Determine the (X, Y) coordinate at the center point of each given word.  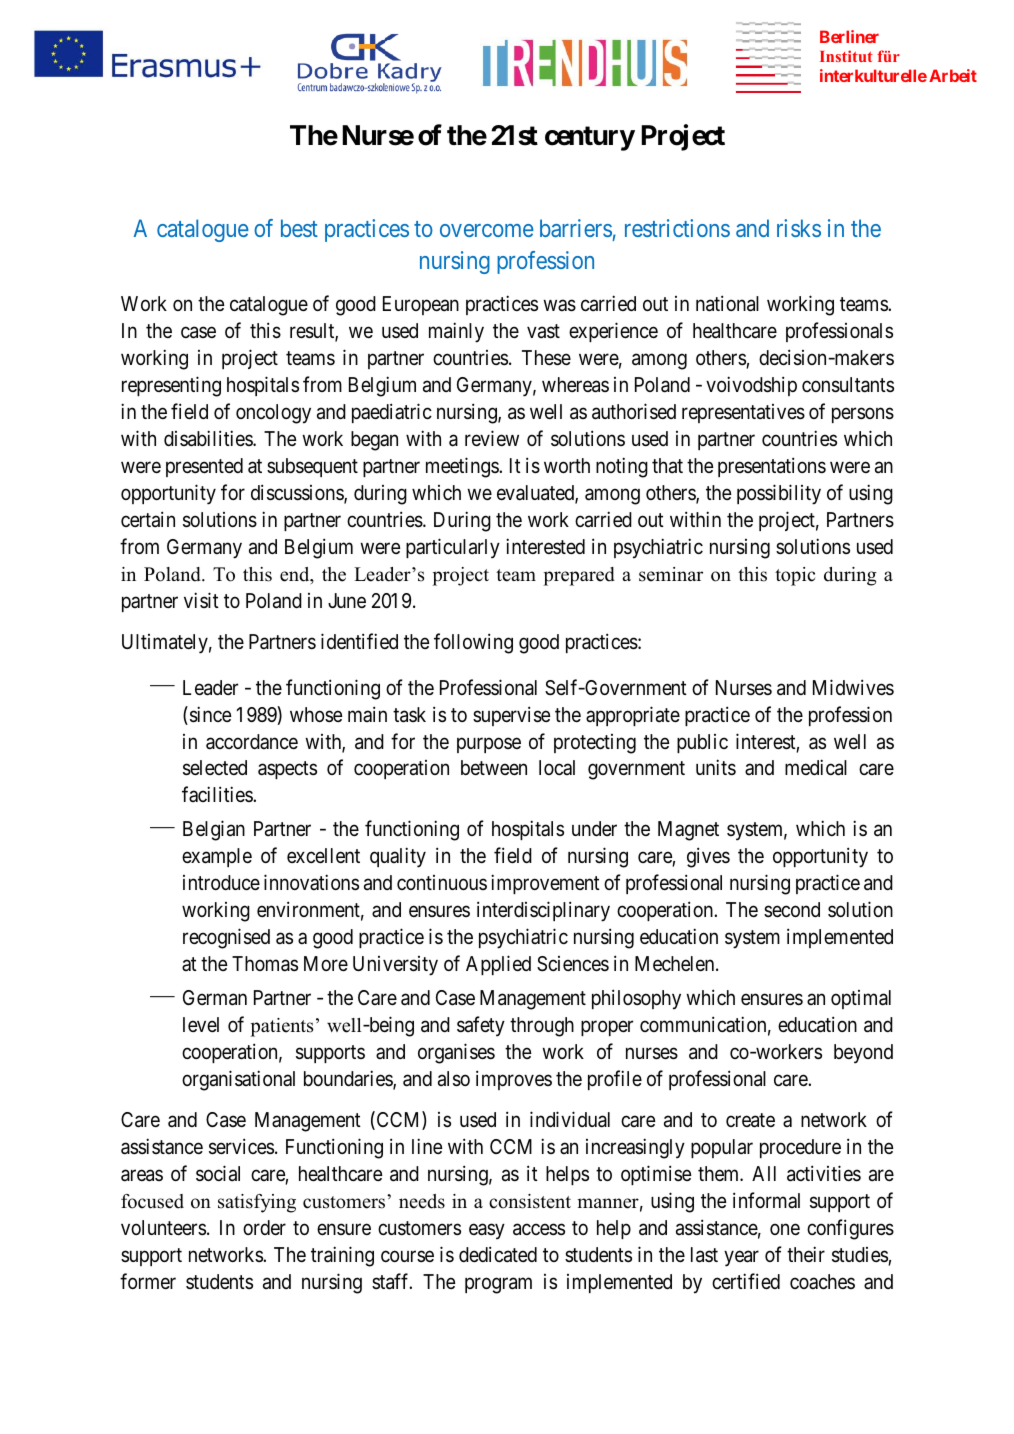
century (590, 138)
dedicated (498, 1254)
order (264, 1227)
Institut (846, 56)
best (299, 228)
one (785, 1229)
